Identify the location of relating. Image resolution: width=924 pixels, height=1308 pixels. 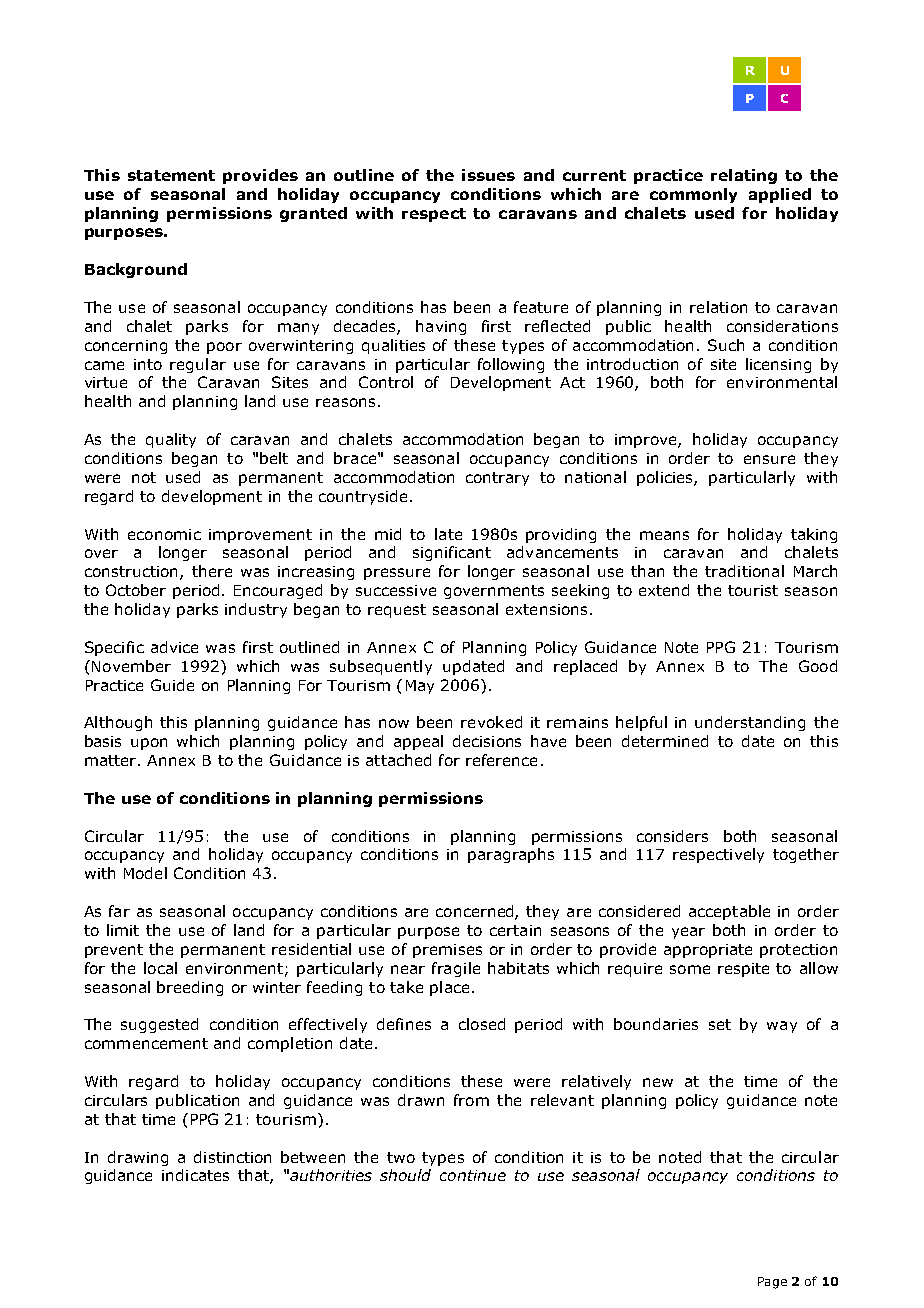
(744, 176).
